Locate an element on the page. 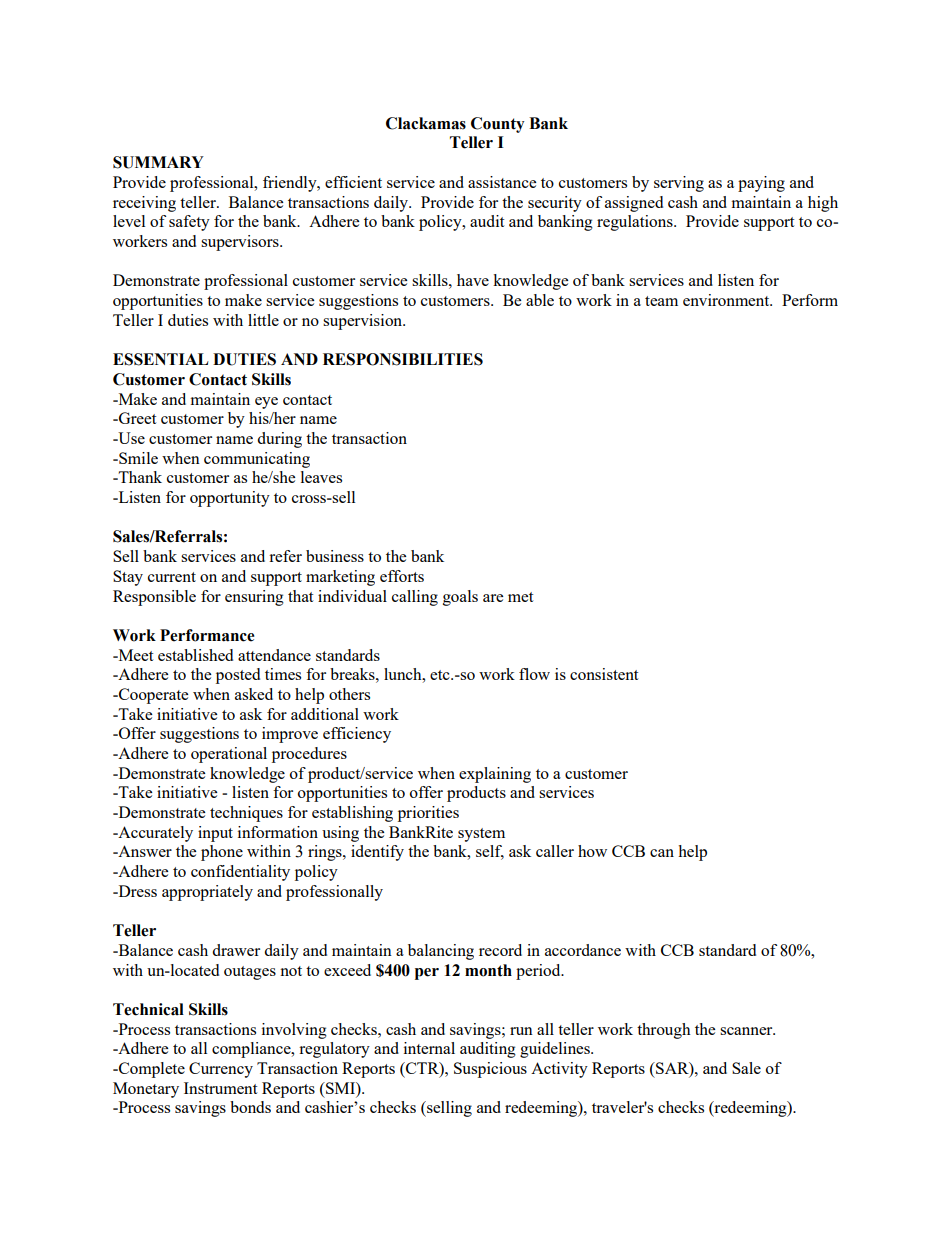 The width and height of the page is (952, 1233). consistent is located at coordinates (604, 674).
